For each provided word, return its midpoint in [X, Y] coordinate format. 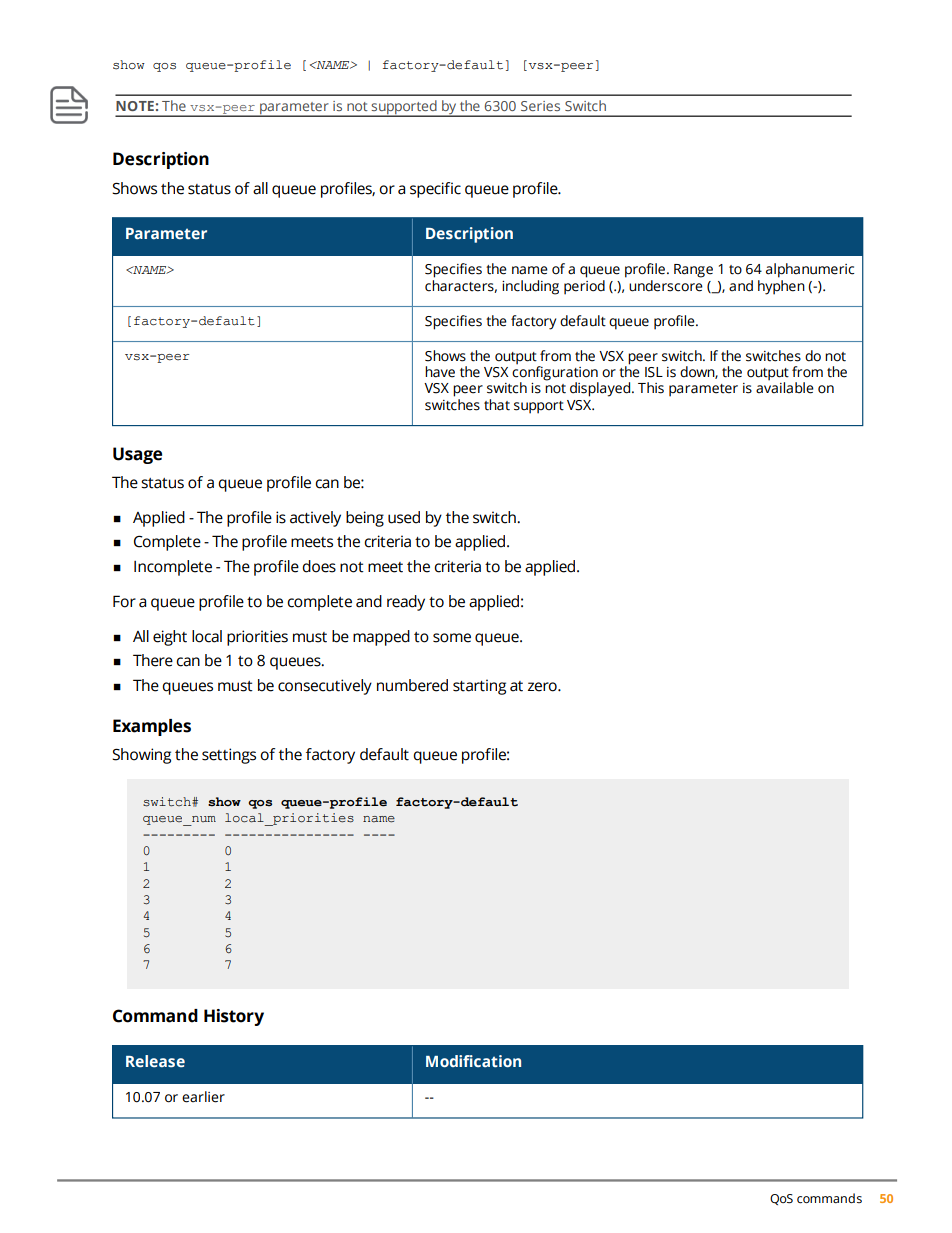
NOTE [135, 106]
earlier [203, 1097]
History [234, 1017]
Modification [473, 1061]
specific [435, 190]
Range [693, 271]
